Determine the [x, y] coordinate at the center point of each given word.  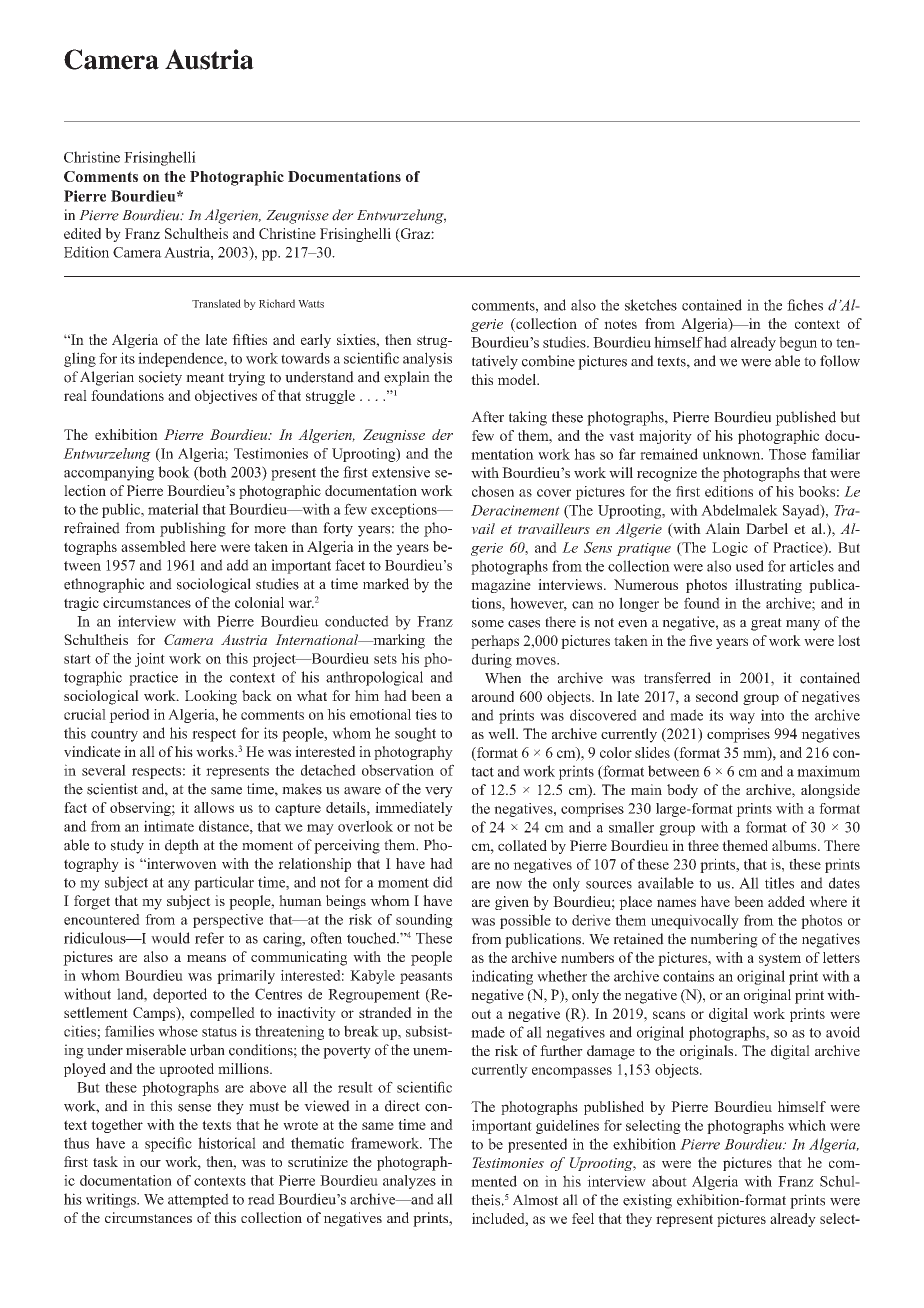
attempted [198, 1200]
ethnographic [104, 585]
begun [798, 343]
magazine [501, 586]
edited [82, 233]
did [443, 882]
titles [779, 883]
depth [182, 846]
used [750, 566]
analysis [427, 359]
